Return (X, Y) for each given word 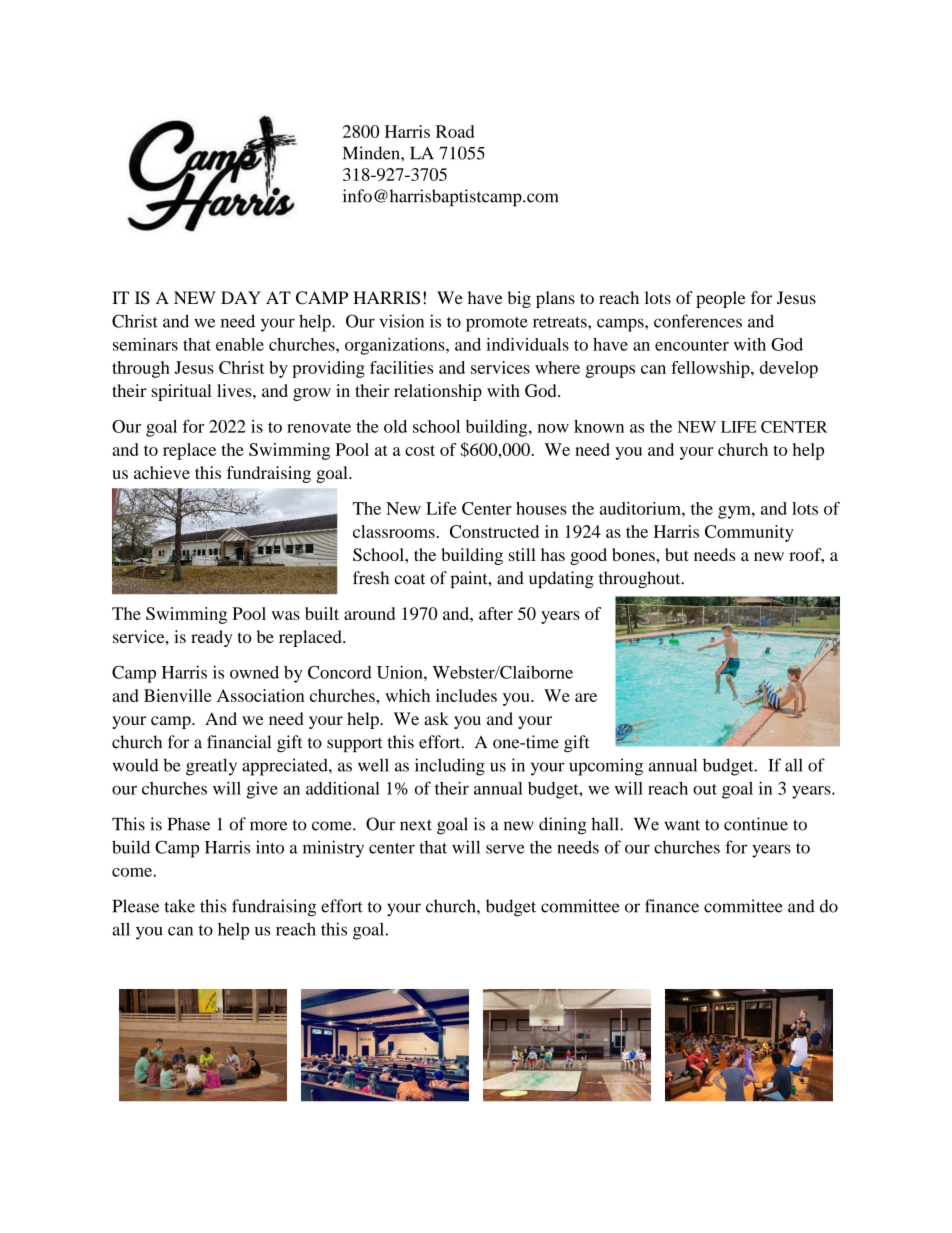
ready (211, 638)
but (677, 554)
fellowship (711, 369)
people (720, 299)
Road (455, 131)
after (496, 613)
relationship (438, 392)
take (179, 906)
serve (505, 849)
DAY (241, 297)
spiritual (182, 392)
